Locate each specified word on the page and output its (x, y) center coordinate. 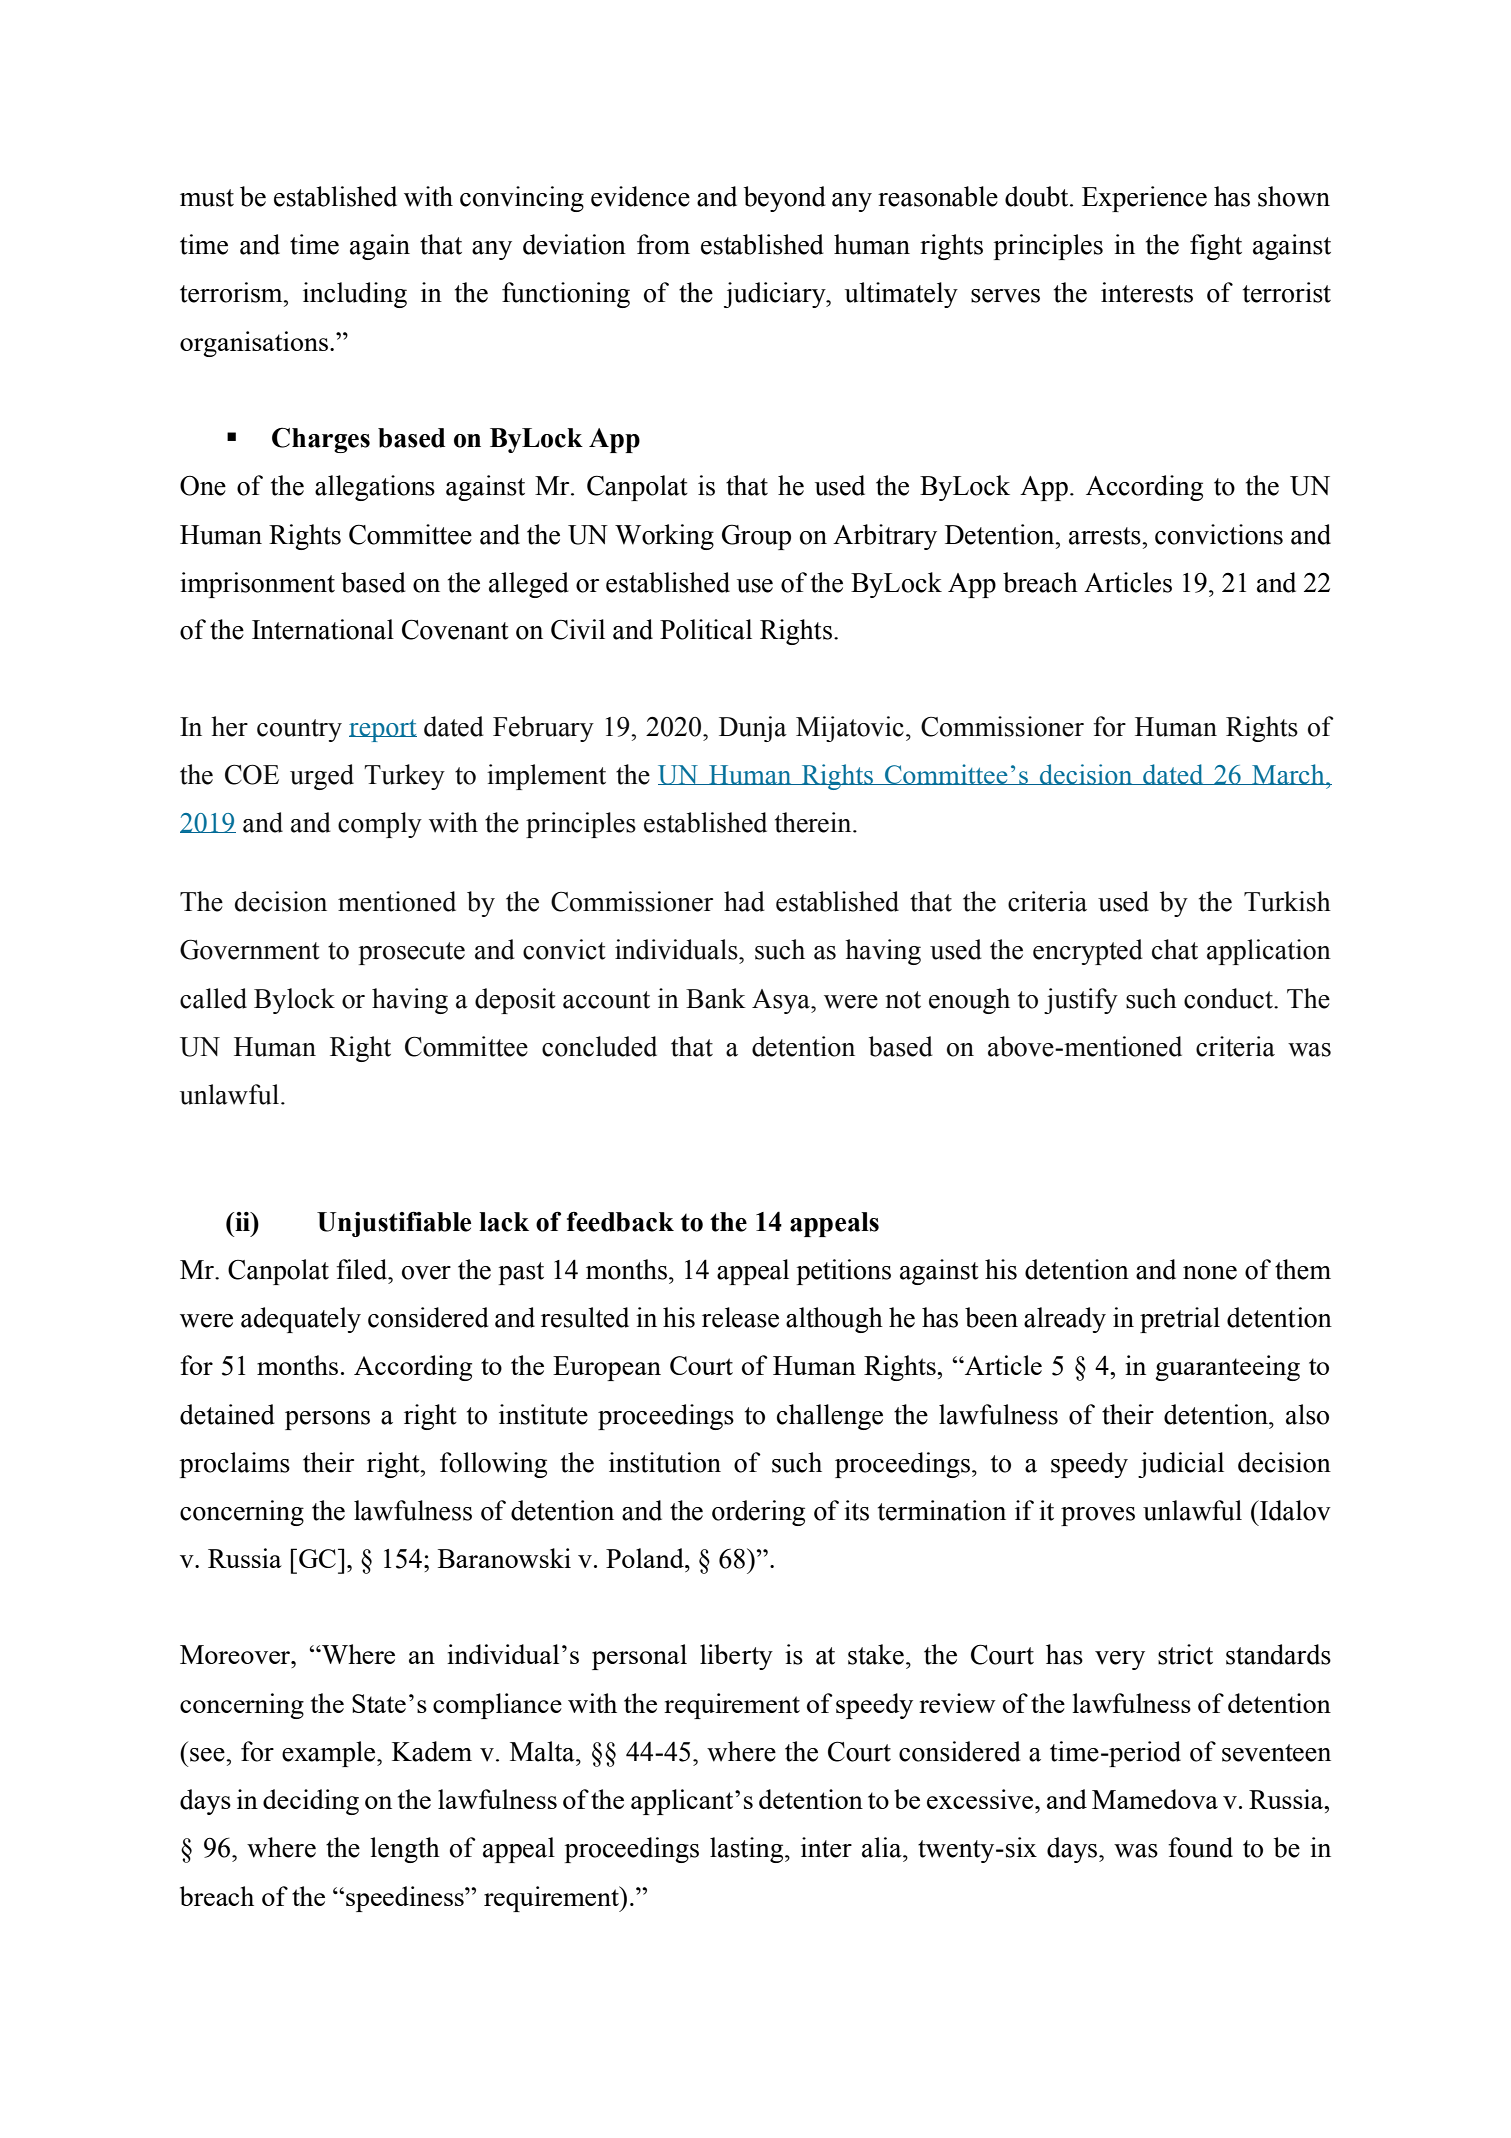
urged (322, 777)
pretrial (1180, 1320)
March (1288, 774)
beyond (785, 199)
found (1200, 1847)
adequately (301, 1320)
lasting (748, 1850)
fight (1216, 247)
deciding (311, 1802)
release (740, 1317)
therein (814, 822)
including (355, 295)
